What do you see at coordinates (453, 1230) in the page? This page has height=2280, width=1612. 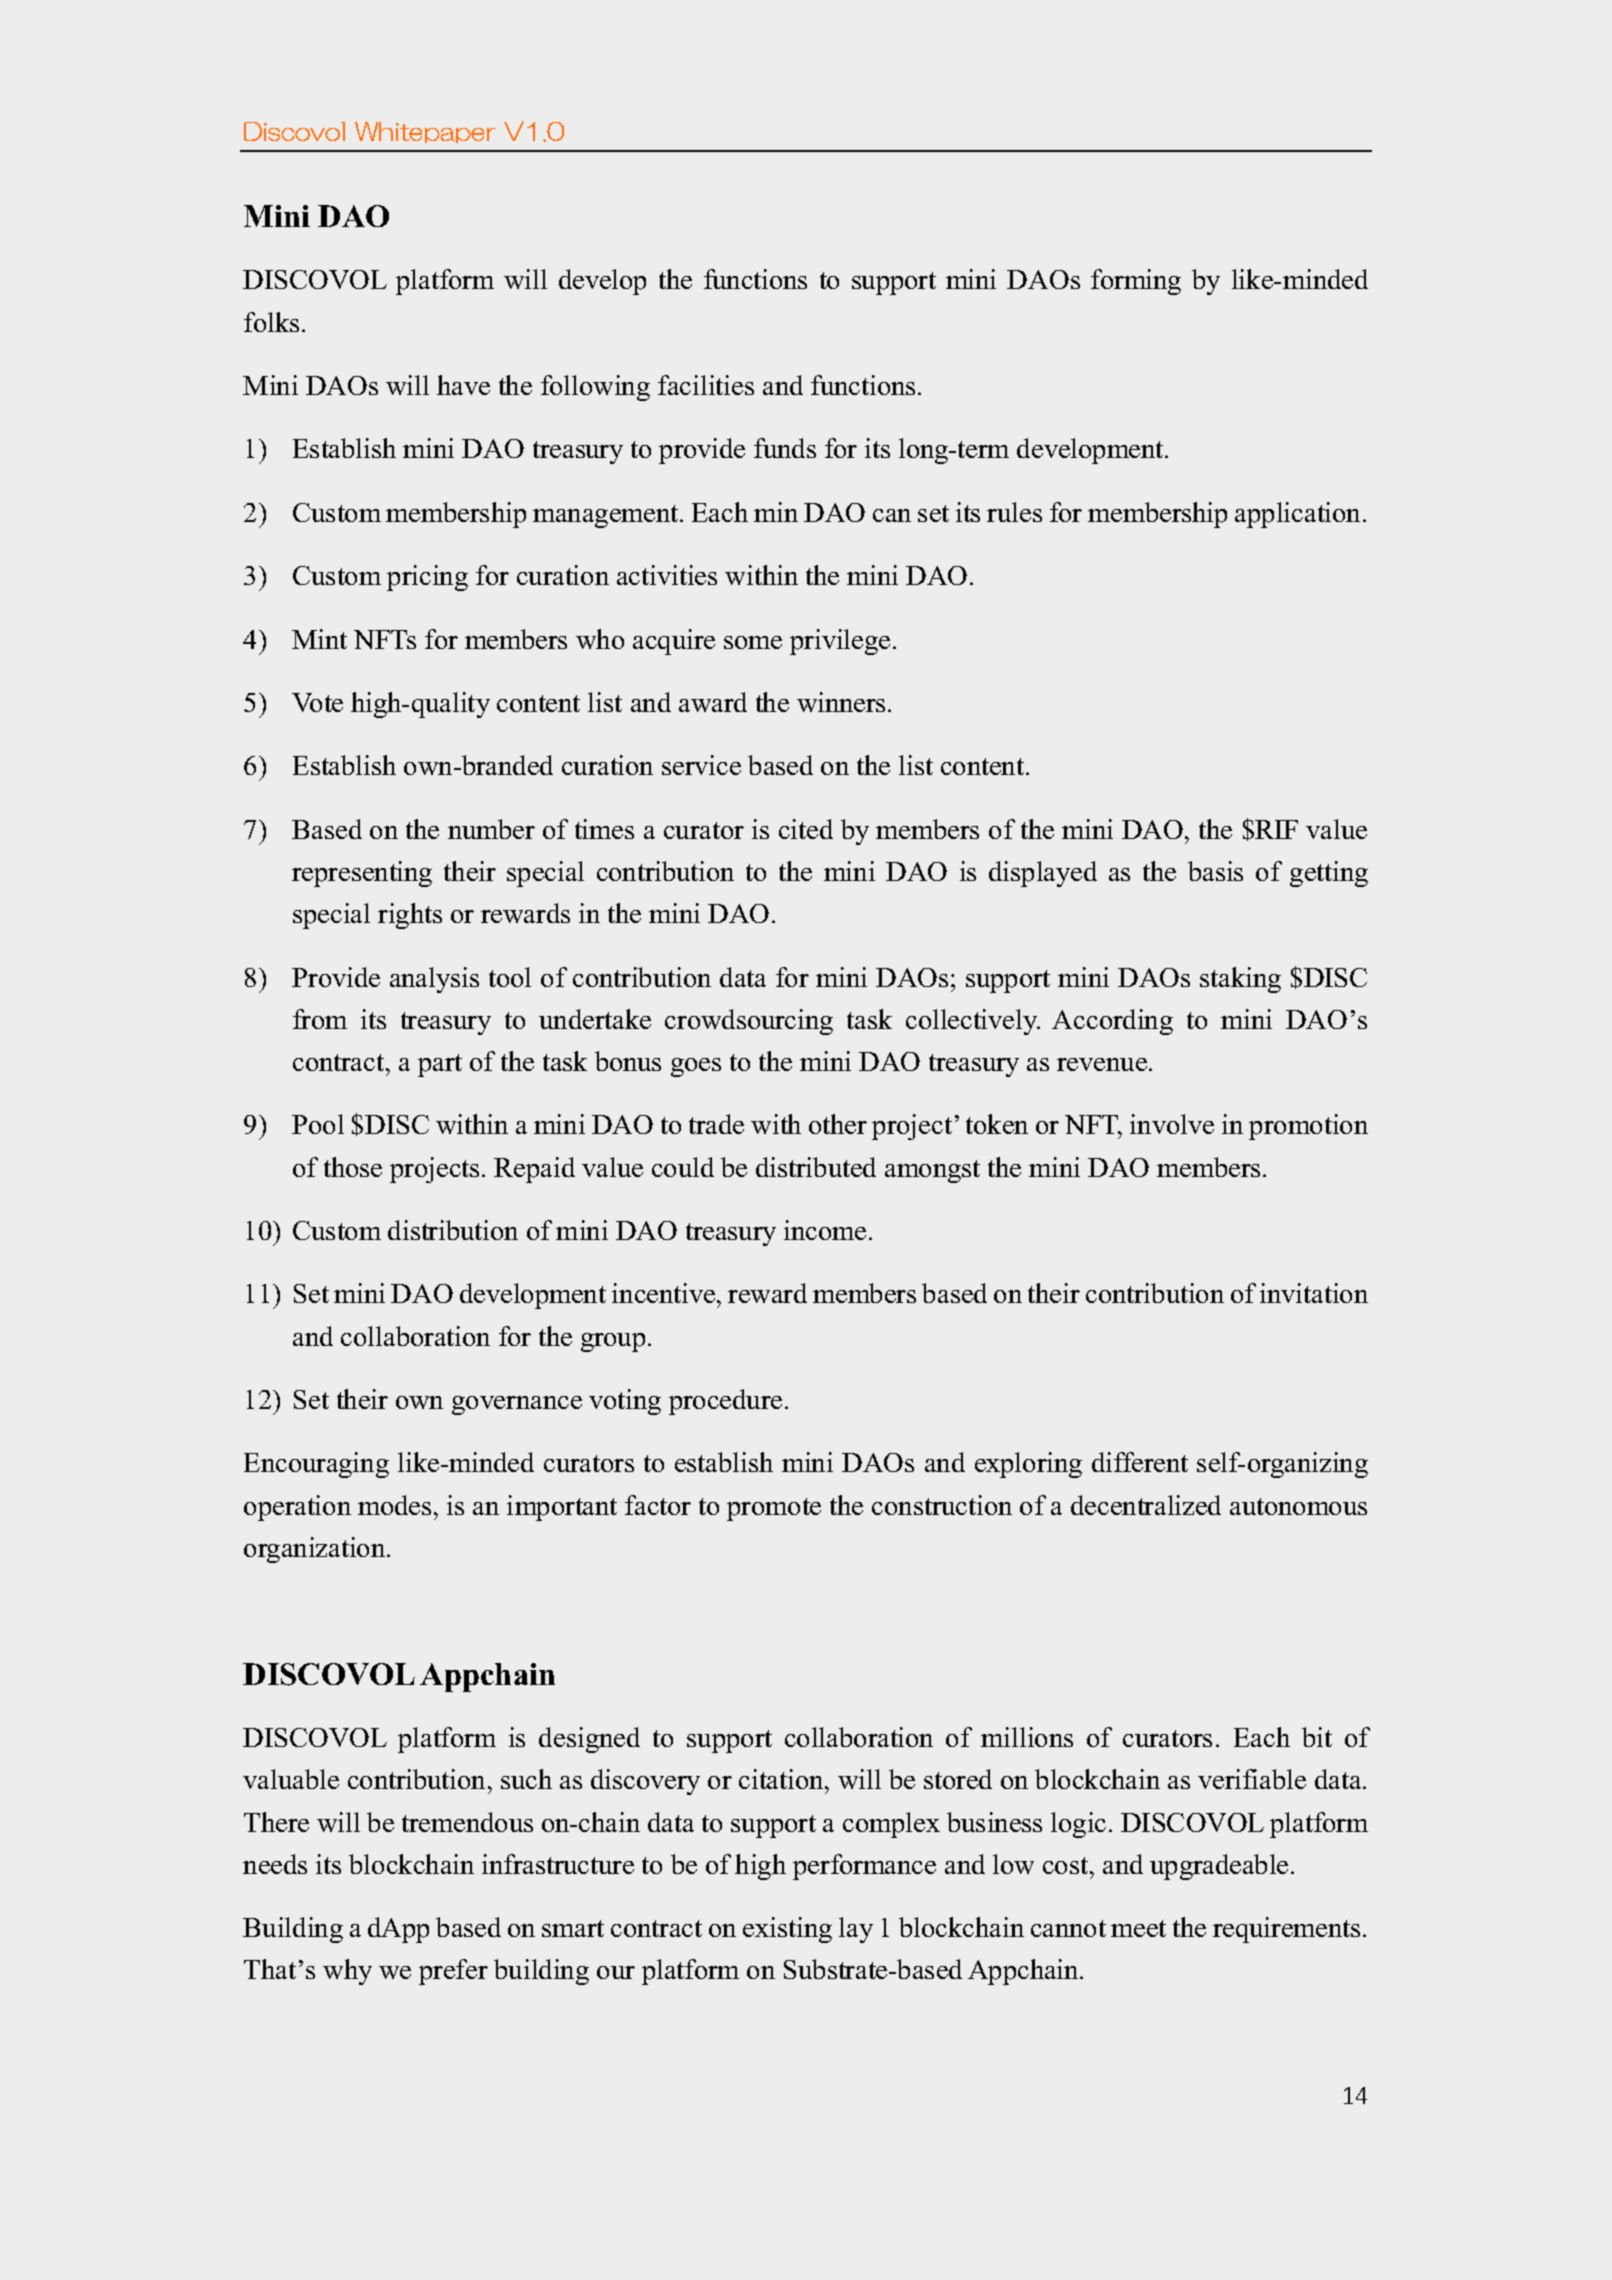 I see `distribution` at bounding box center [453, 1230].
